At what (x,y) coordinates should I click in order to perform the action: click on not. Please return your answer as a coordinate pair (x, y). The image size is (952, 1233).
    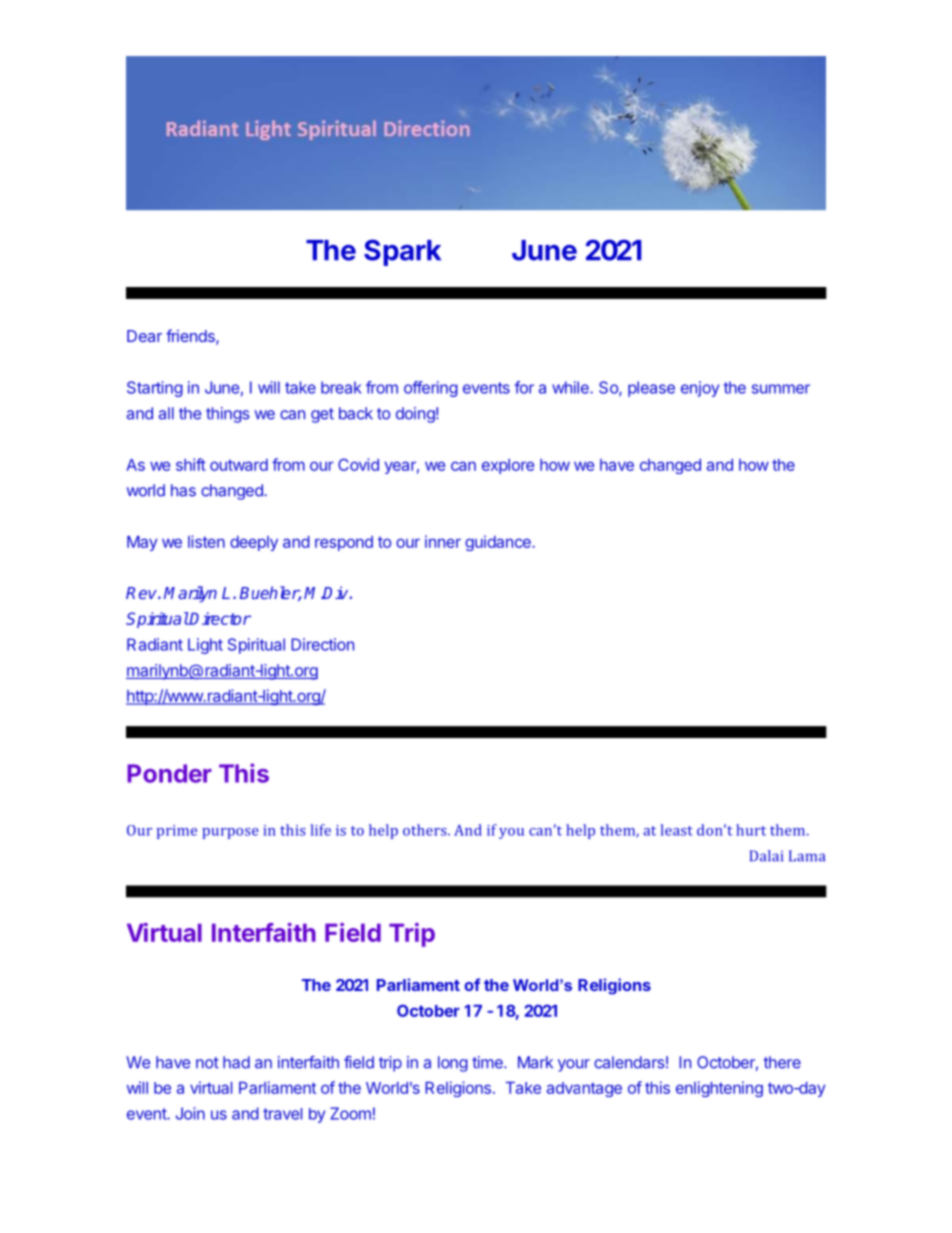
    Looking at the image, I should click on (207, 1063).
